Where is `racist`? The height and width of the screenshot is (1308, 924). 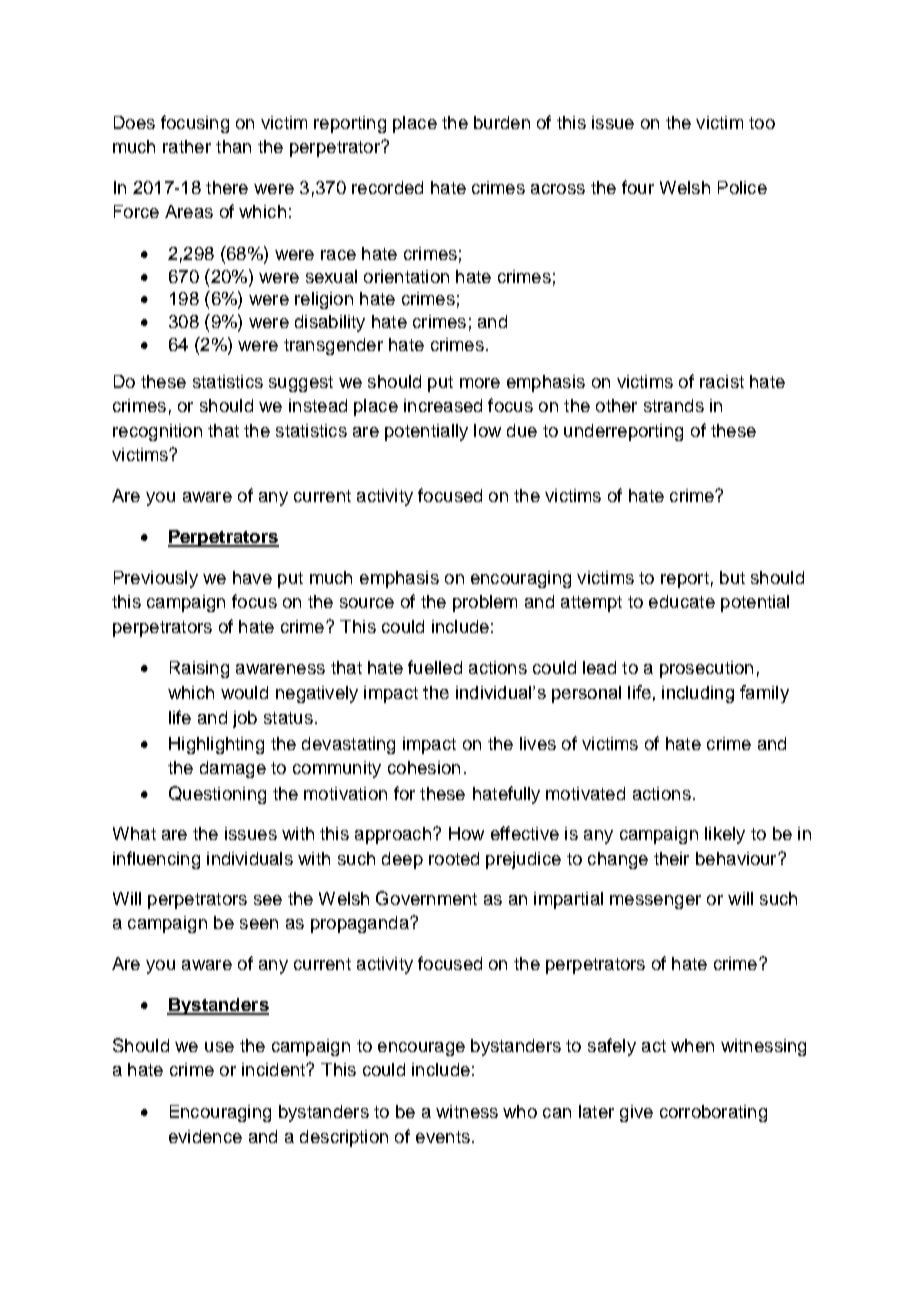 racist is located at coordinates (722, 381).
